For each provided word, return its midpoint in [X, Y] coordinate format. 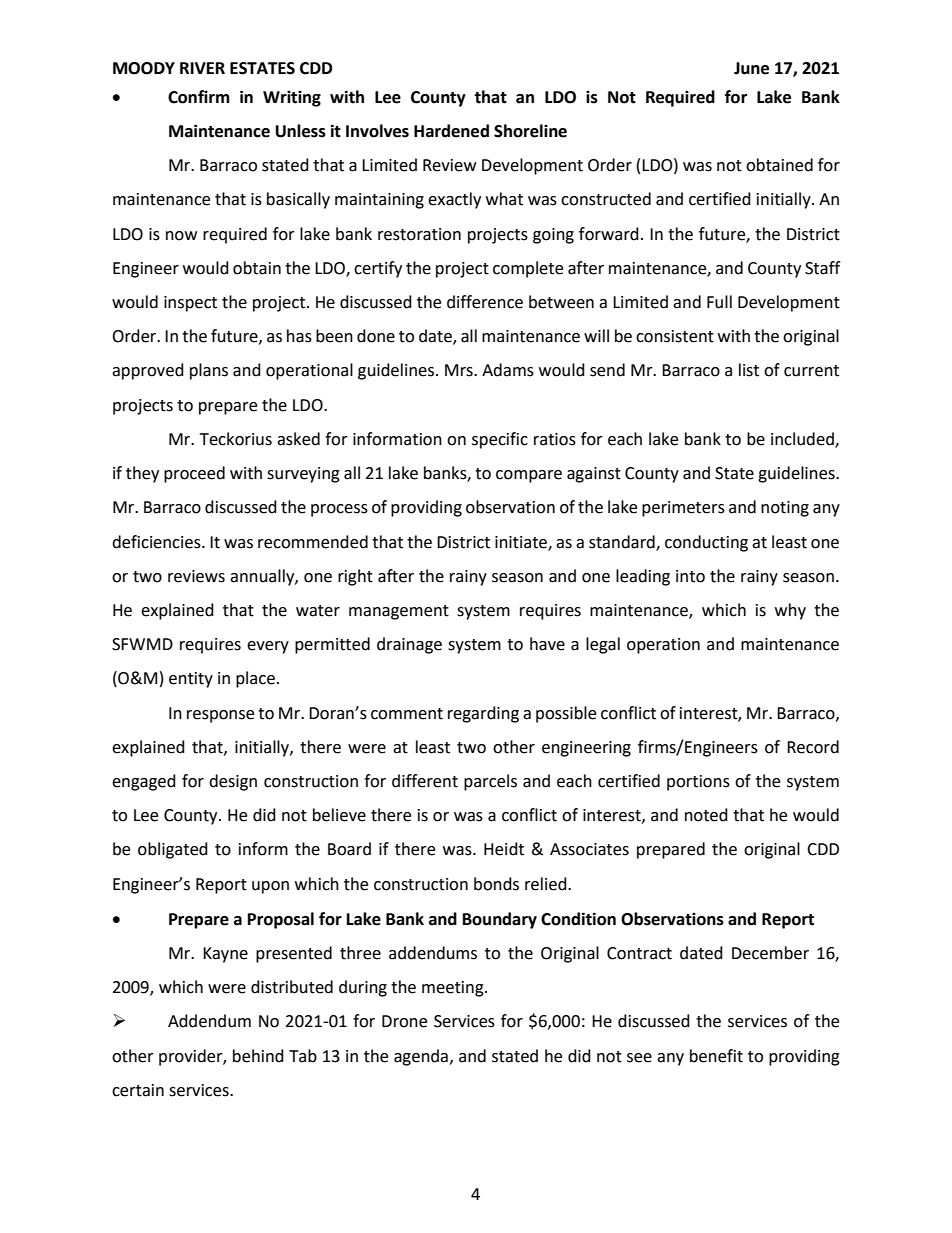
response [220, 716]
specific [500, 440]
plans [209, 371]
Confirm [199, 97]
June [751, 68]
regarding [483, 714]
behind [258, 1056]
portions [698, 783]
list [749, 370]
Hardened [451, 131]
